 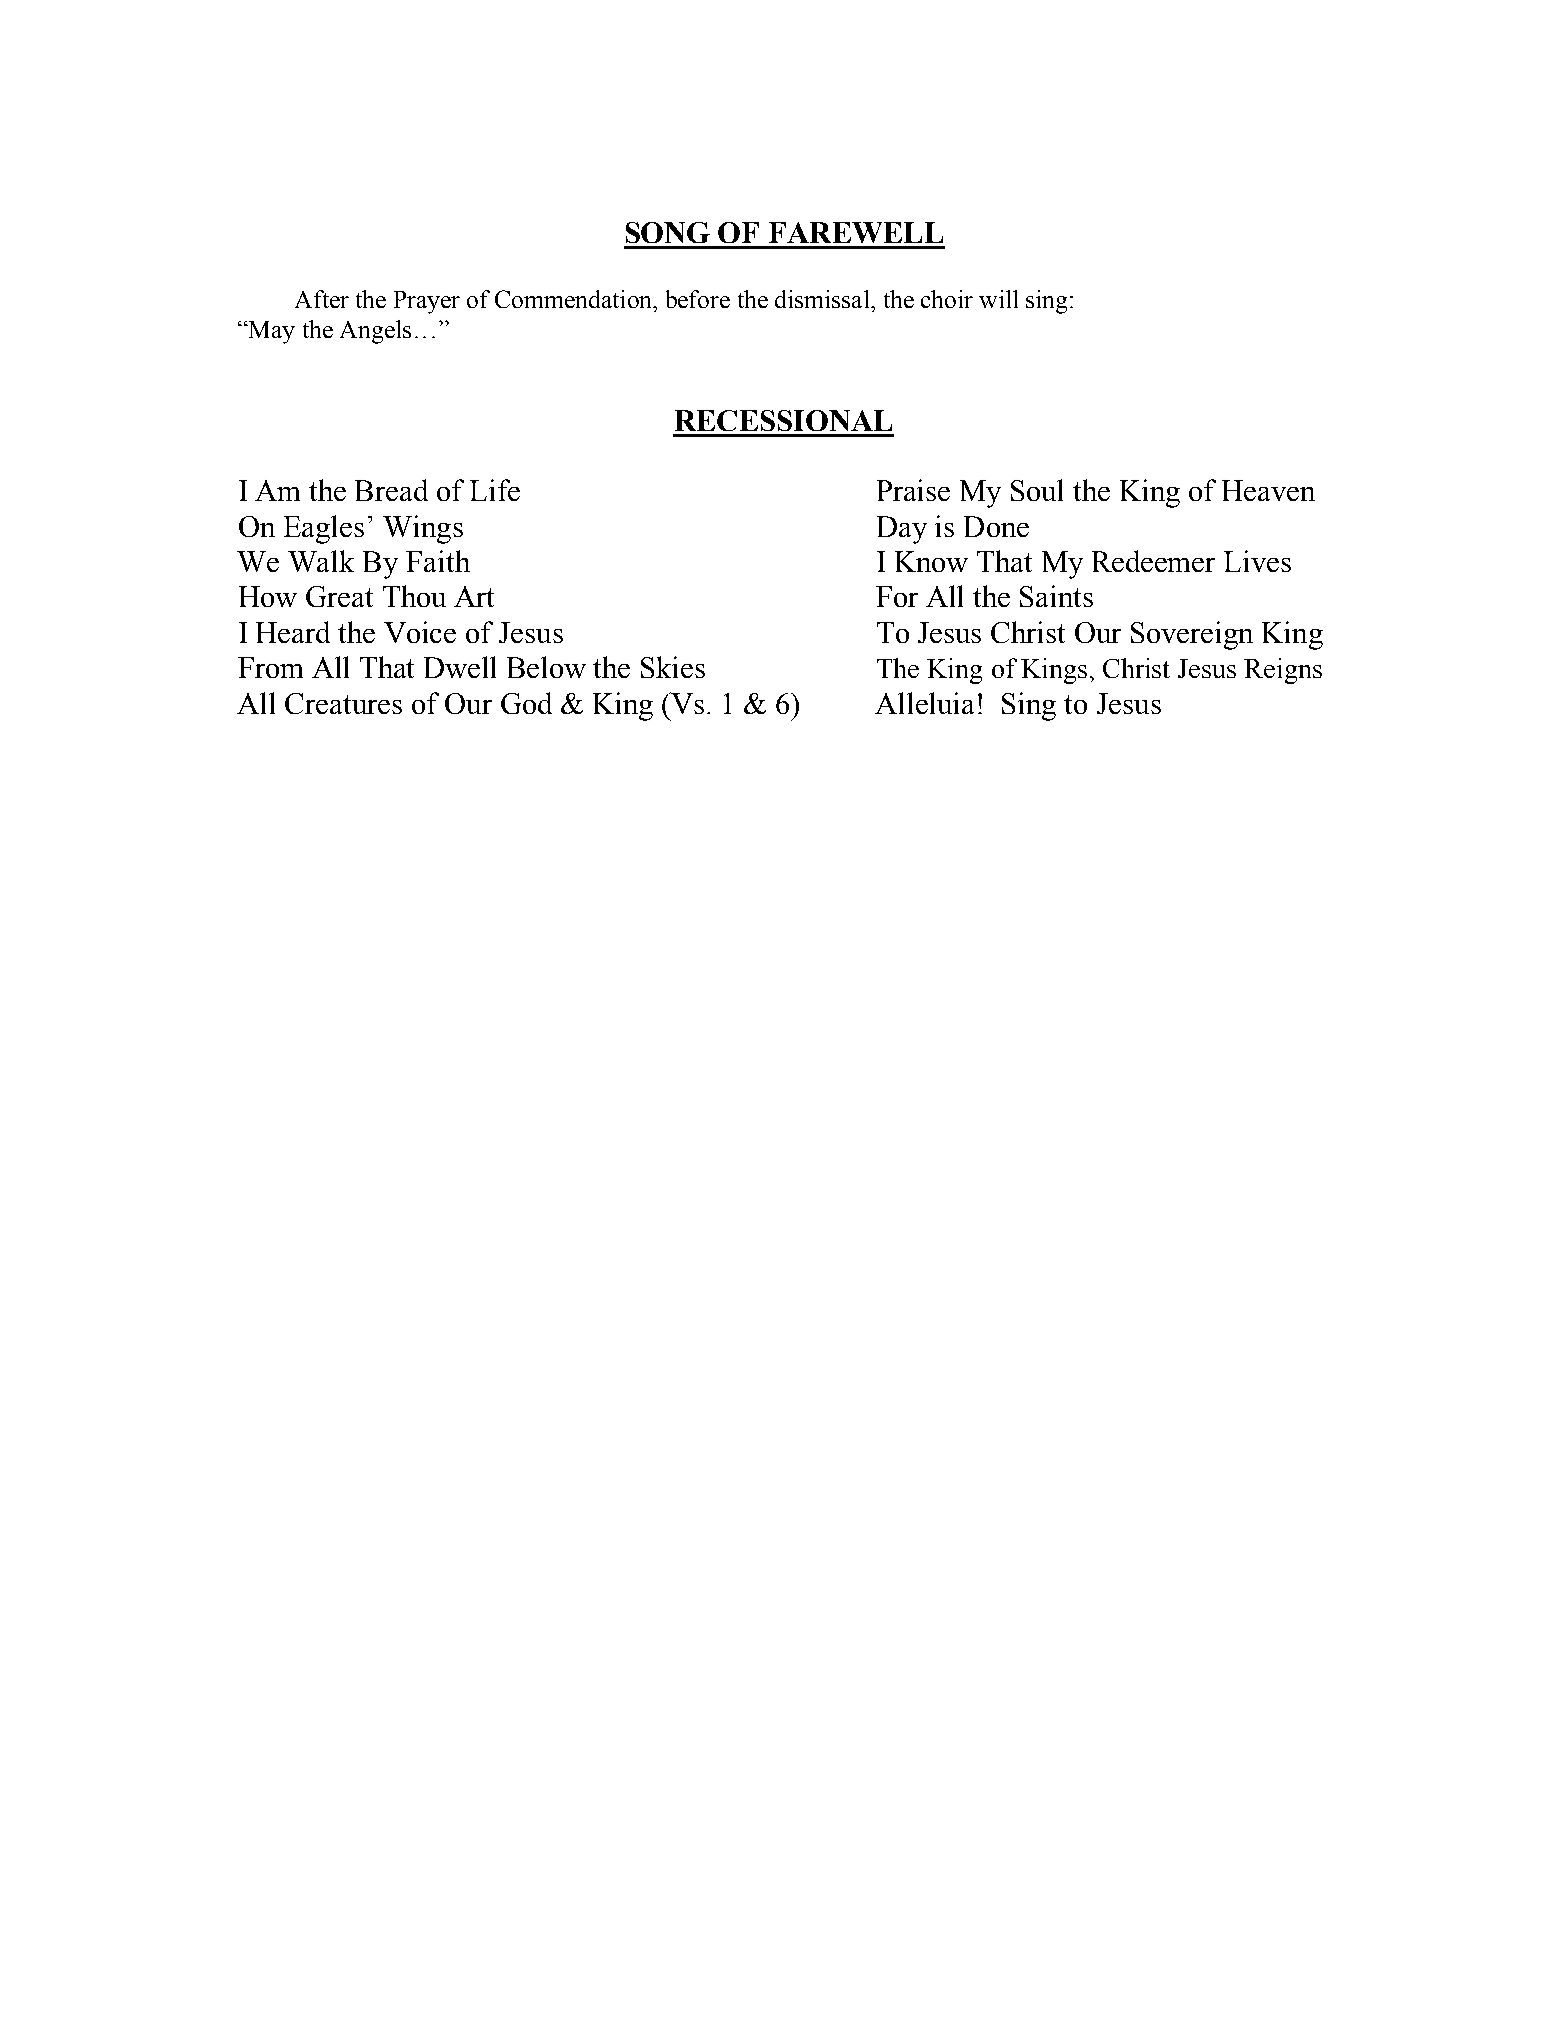 I want to click on Heaven, so click(x=1268, y=490).
